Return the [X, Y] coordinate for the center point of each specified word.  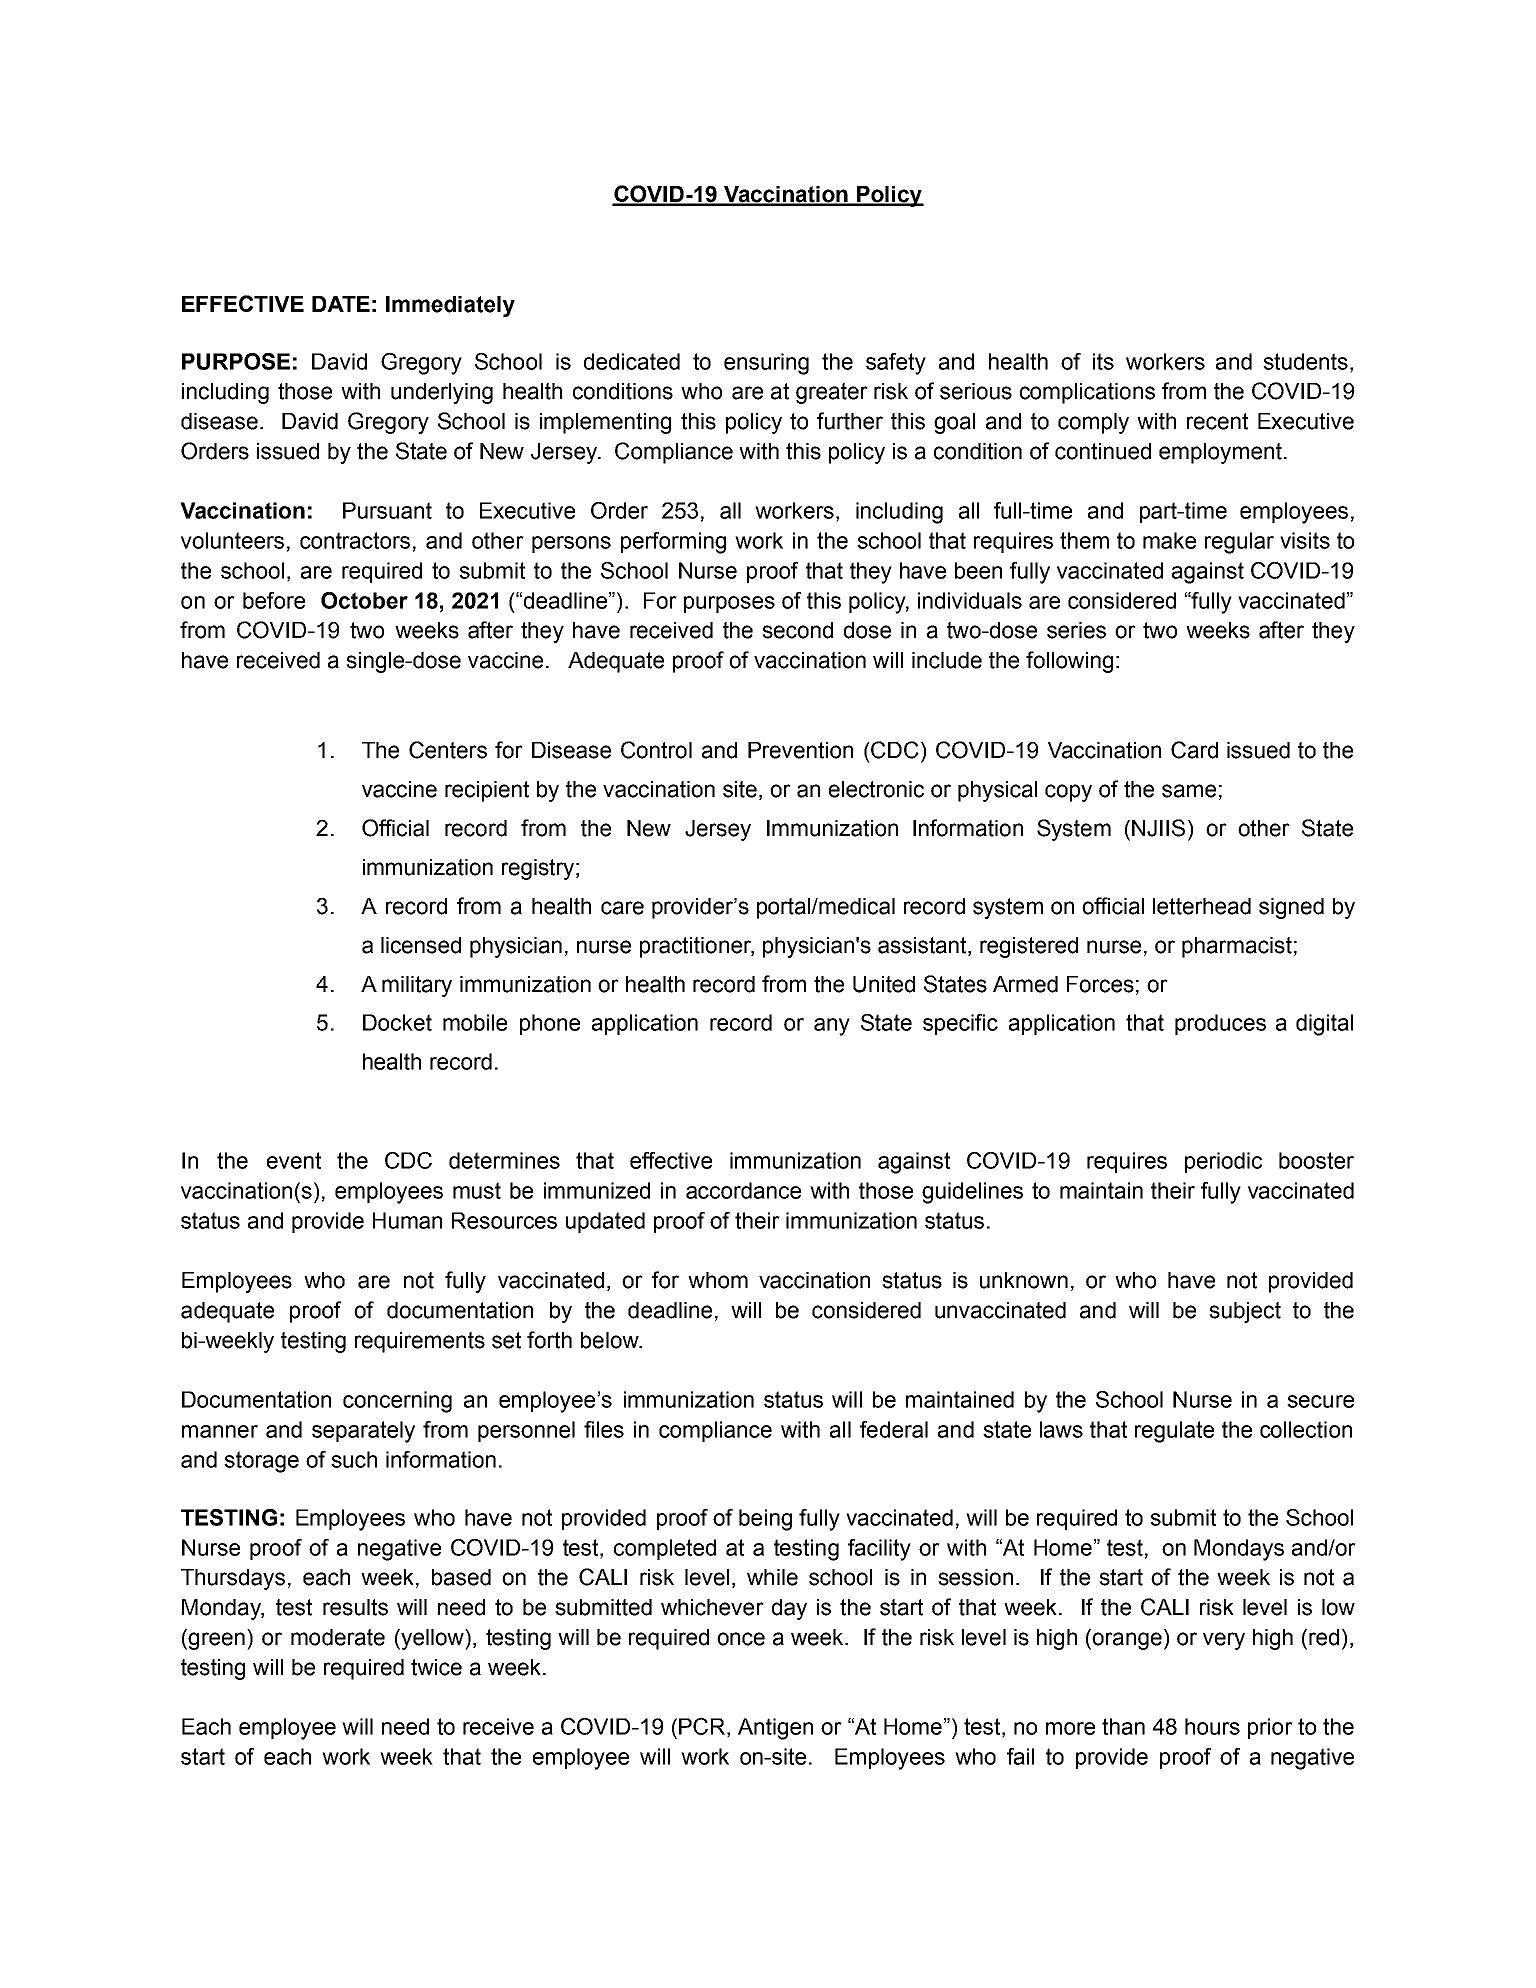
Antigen [775, 1729]
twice [436, 1667]
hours [1212, 1726]
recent [1217, 421]
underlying [442, 393]
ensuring [766, 364]
